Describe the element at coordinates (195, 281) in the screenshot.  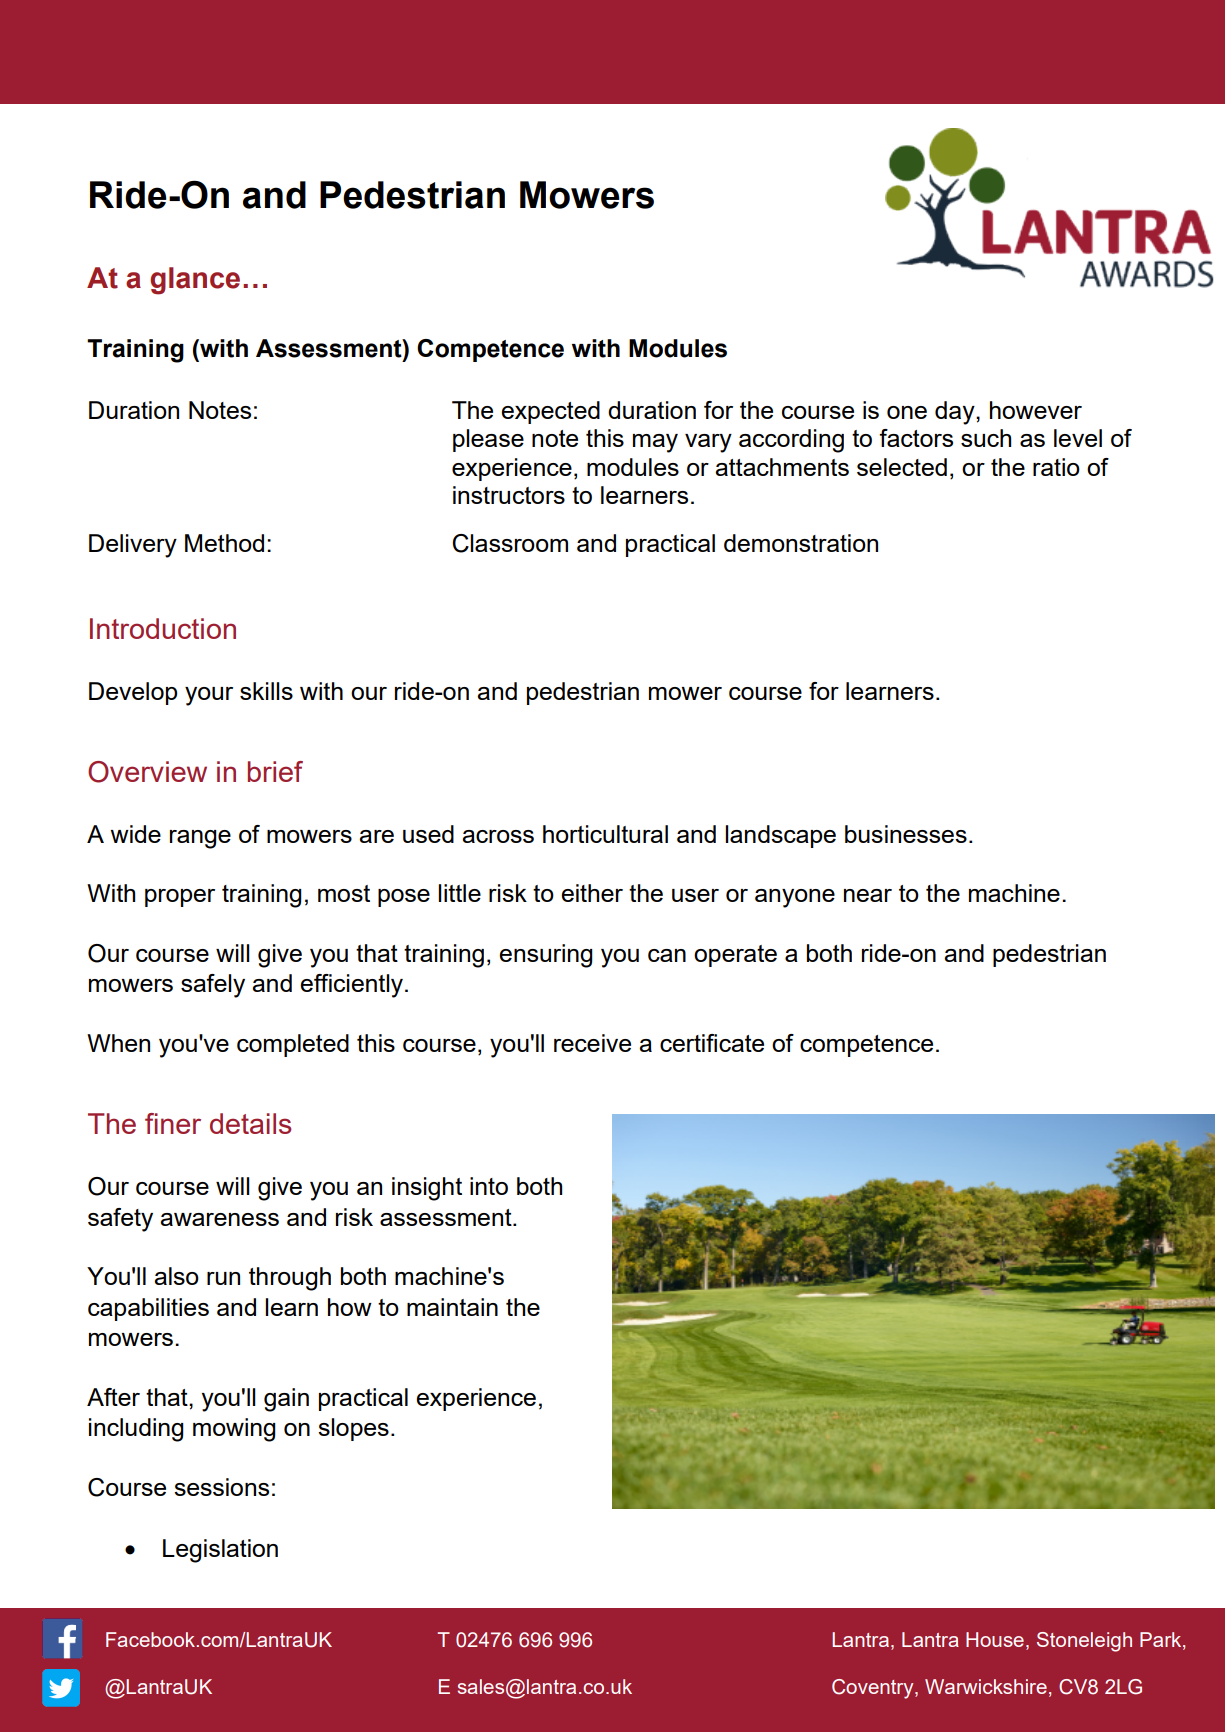
I see `glance` at that location.
